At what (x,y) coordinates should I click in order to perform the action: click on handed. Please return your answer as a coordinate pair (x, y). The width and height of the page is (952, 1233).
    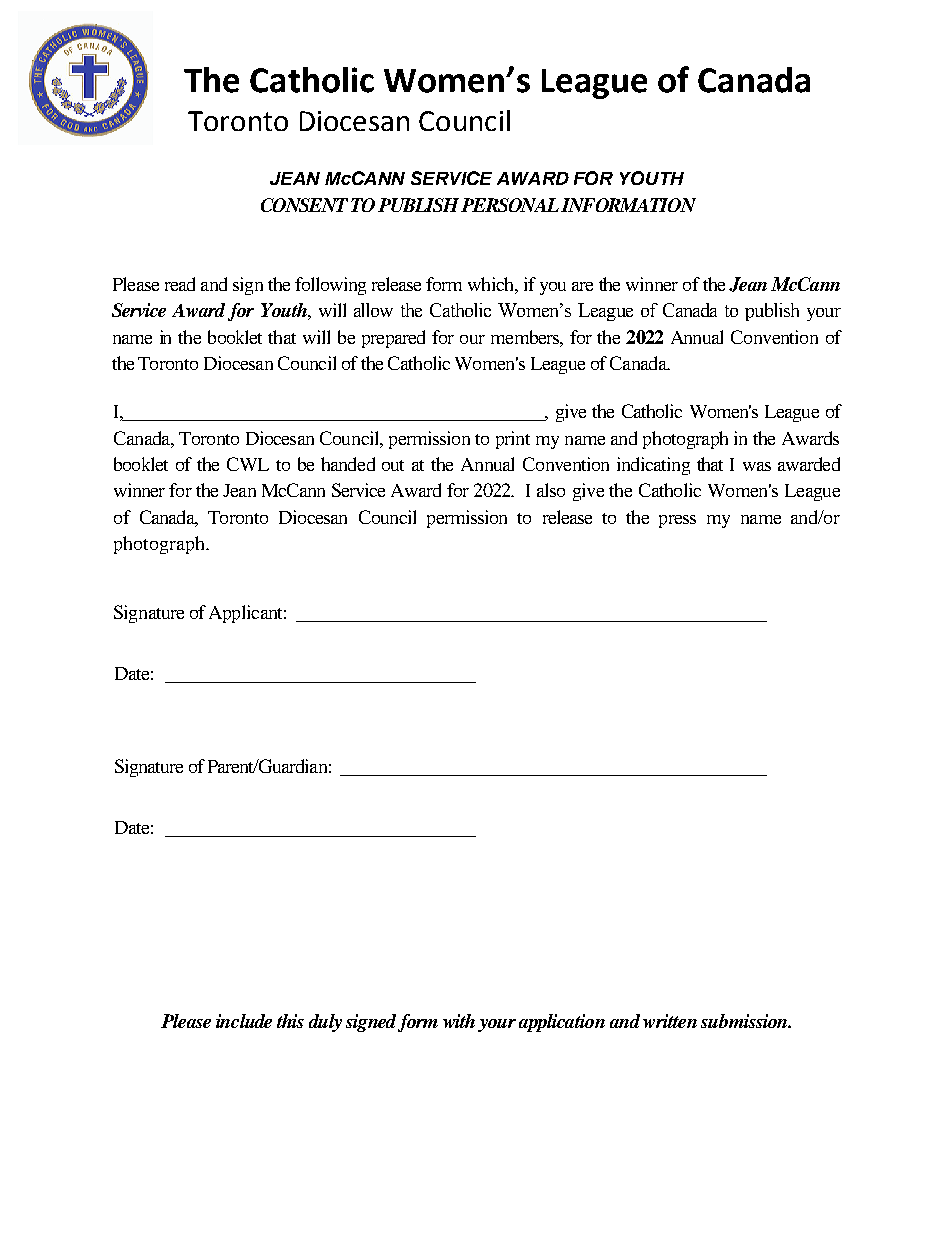
    Looking at the image, I should click on (348, 464).
